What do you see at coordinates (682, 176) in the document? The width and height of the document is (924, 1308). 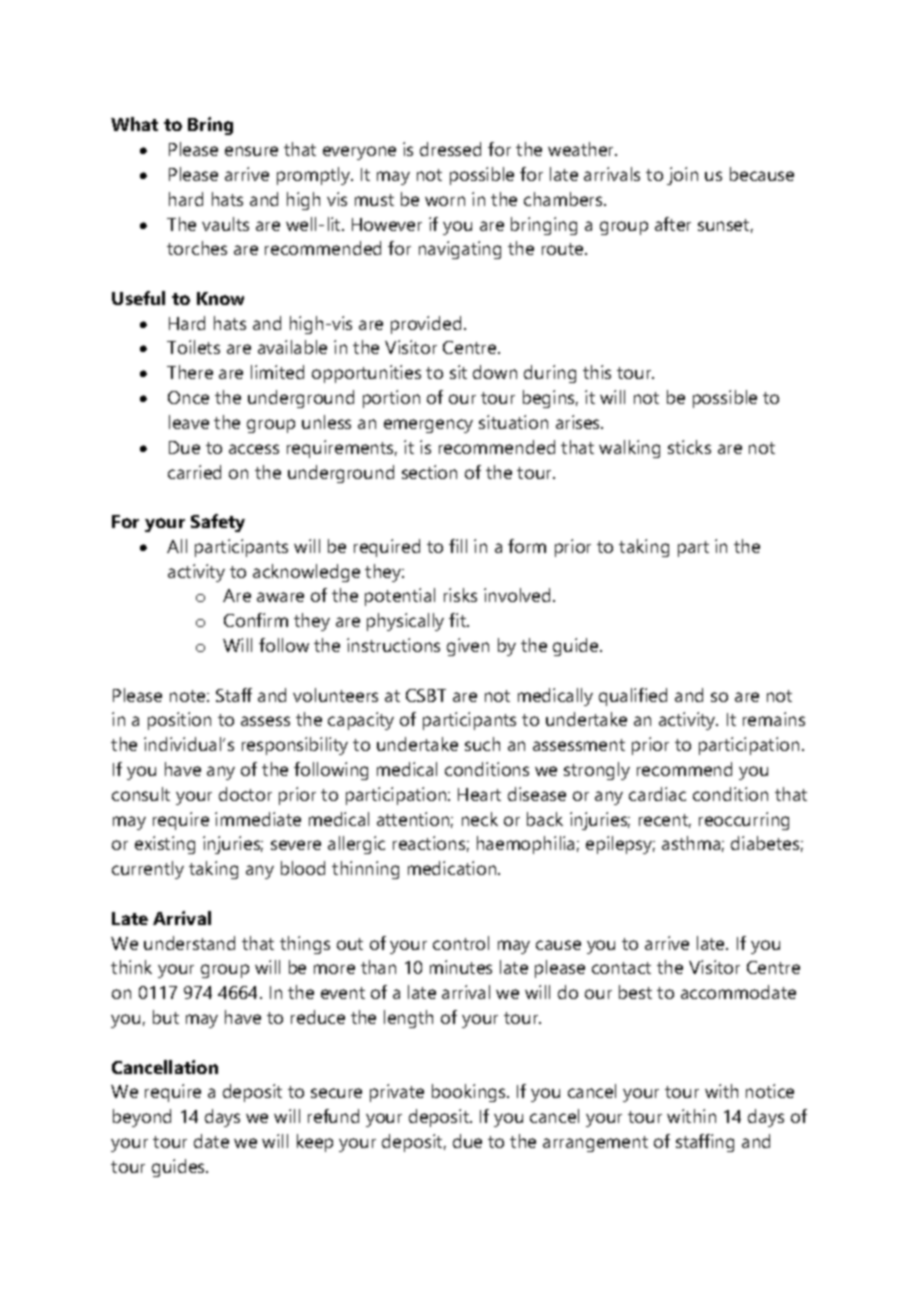 I see `join` at bounding box center [682, 176].
